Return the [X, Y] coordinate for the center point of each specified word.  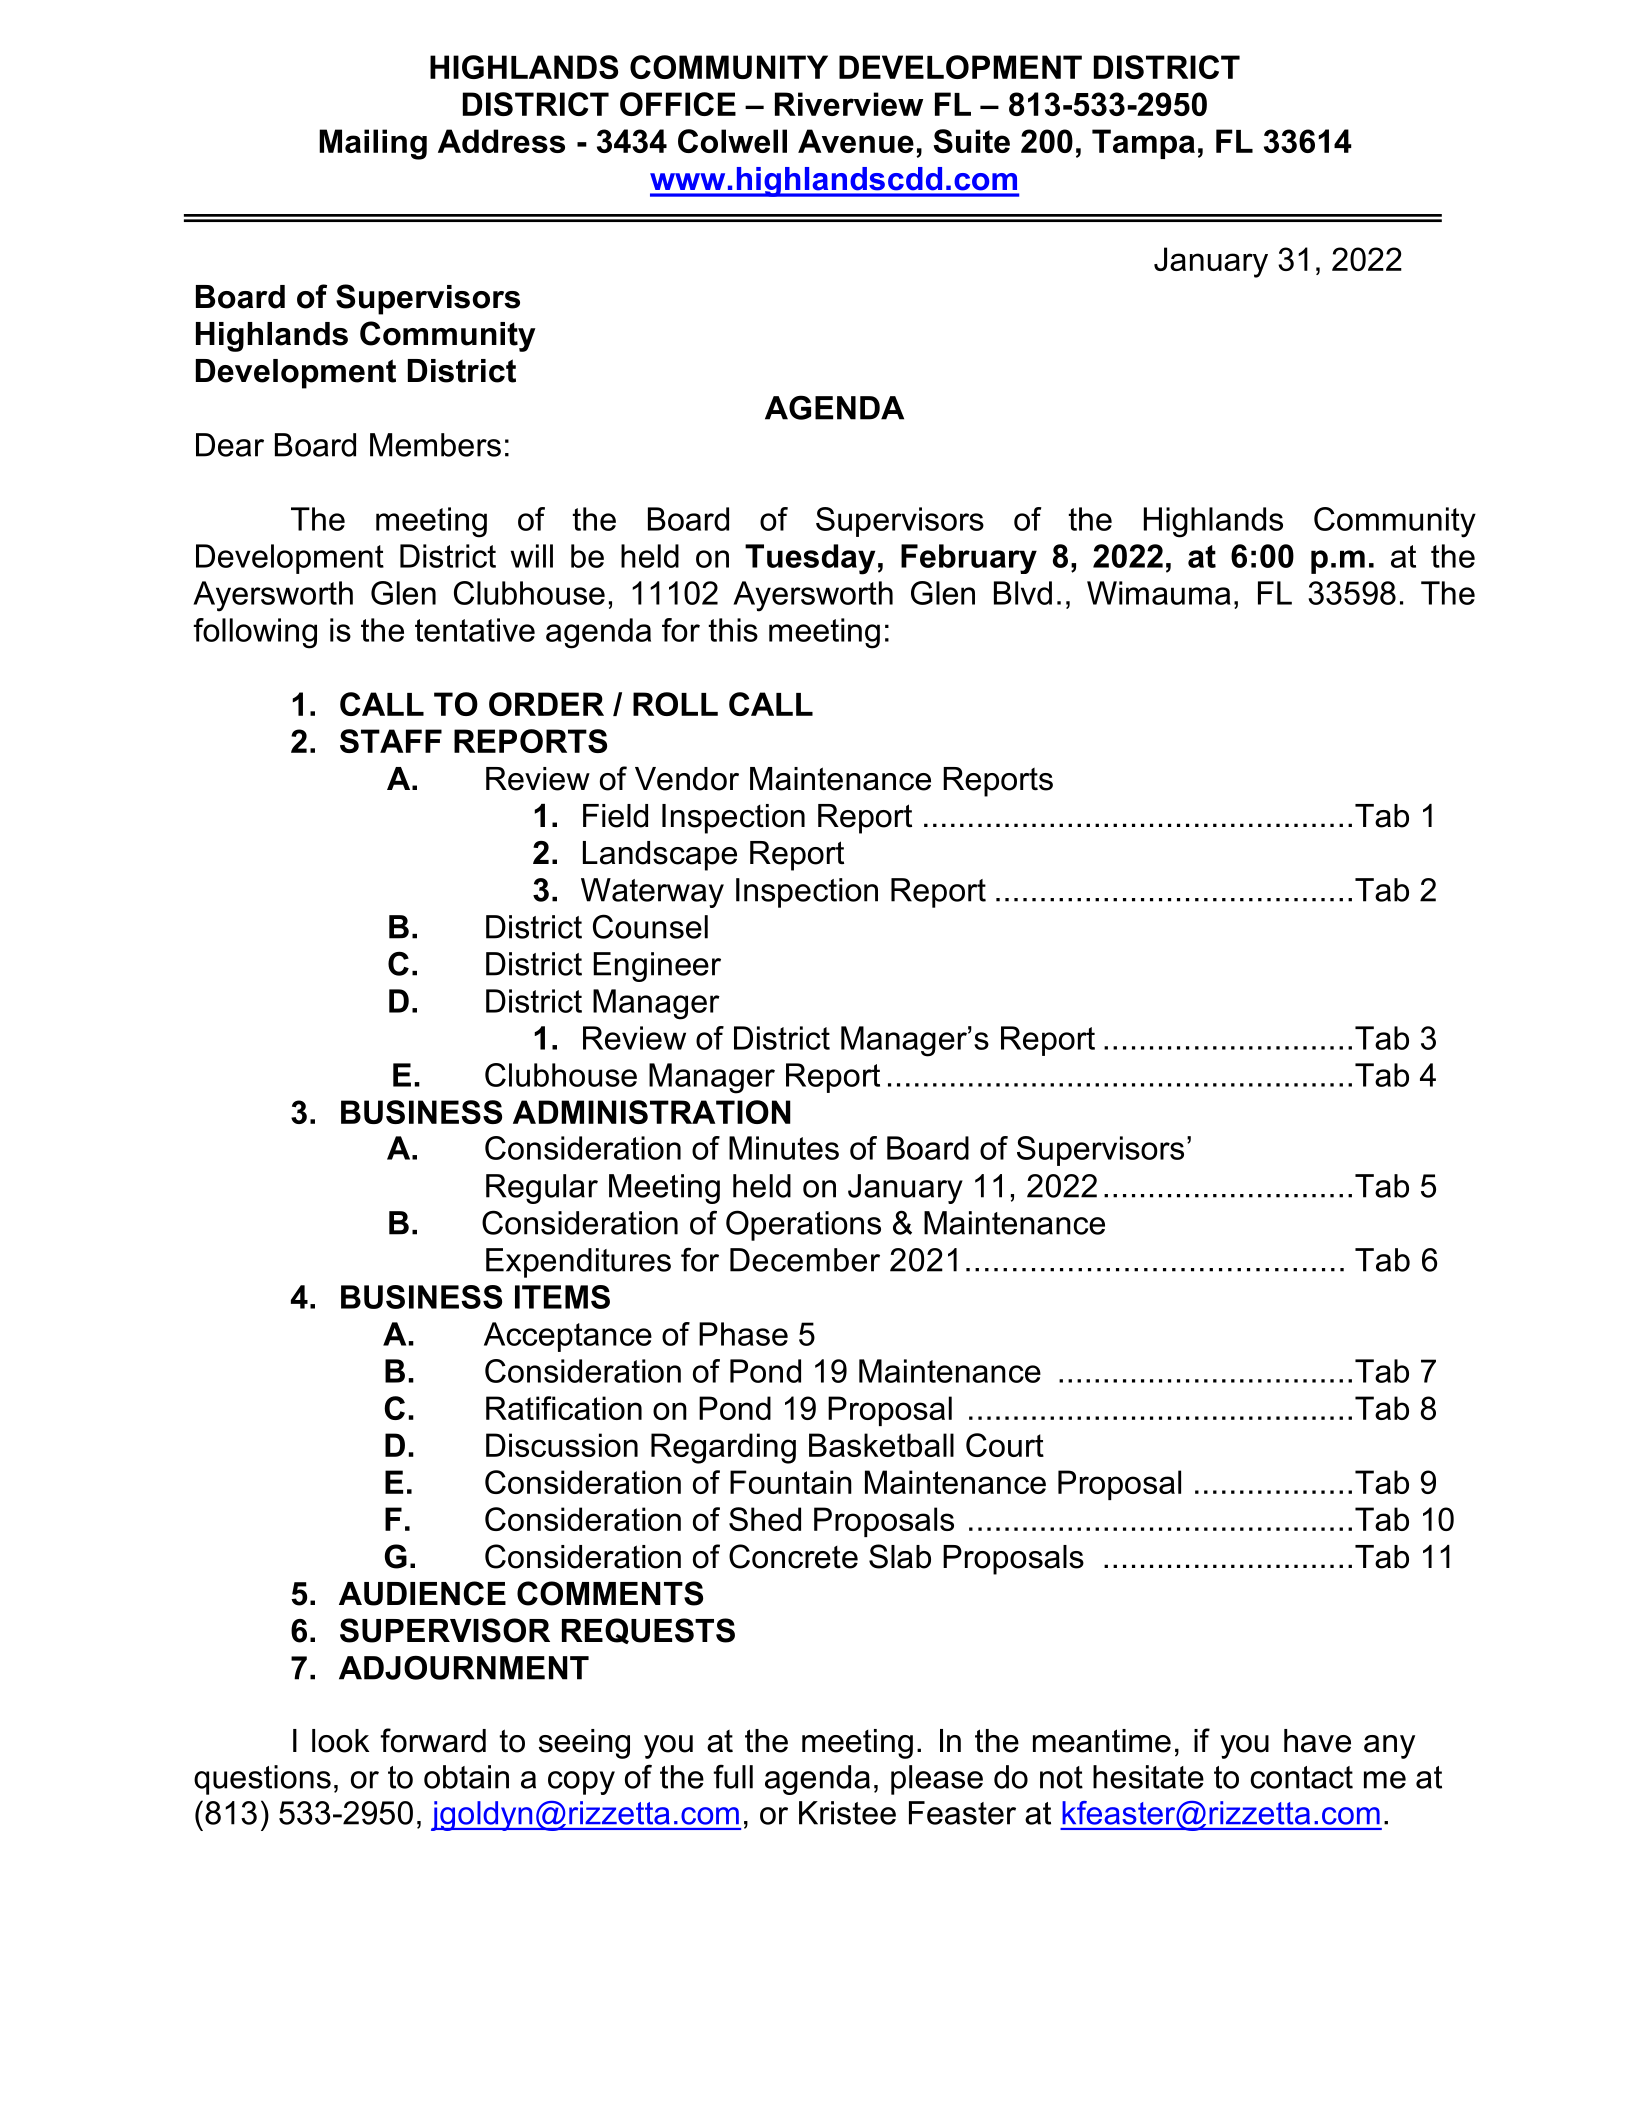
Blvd [1023, 593]
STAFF [391, 741]
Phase [743, 1334]
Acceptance [568, 1337]
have [1317, 1741]
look [340, 1741]
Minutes [784, 1148]
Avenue [856, 141]
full [733, 1776]
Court [1005, 1445]
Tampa [1143, 144]
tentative [475, 630]
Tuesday [810, 559]
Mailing [373, 144]
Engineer [657, 967]
